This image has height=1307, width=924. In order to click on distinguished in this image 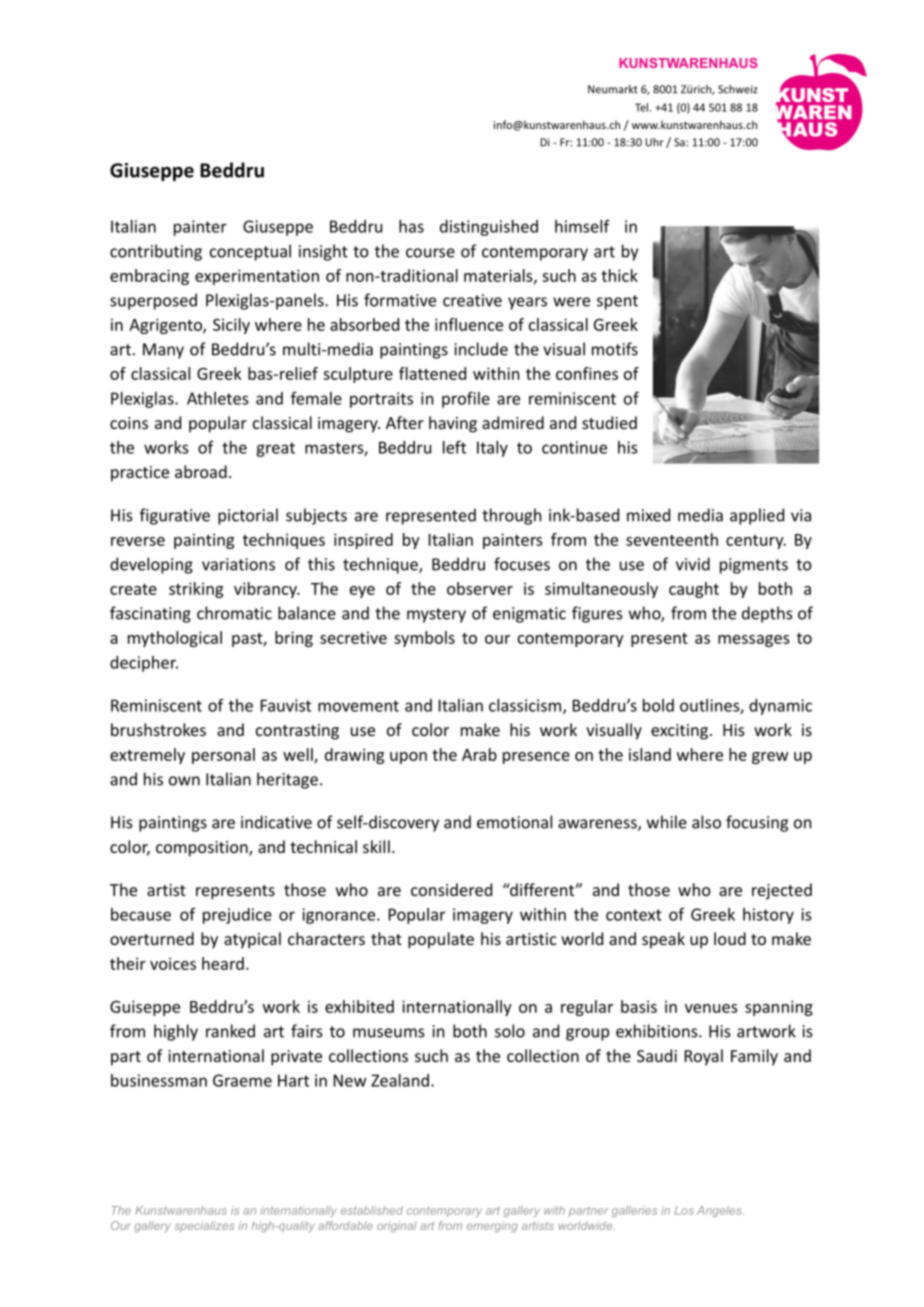, I will do `click(489, 228)`.
